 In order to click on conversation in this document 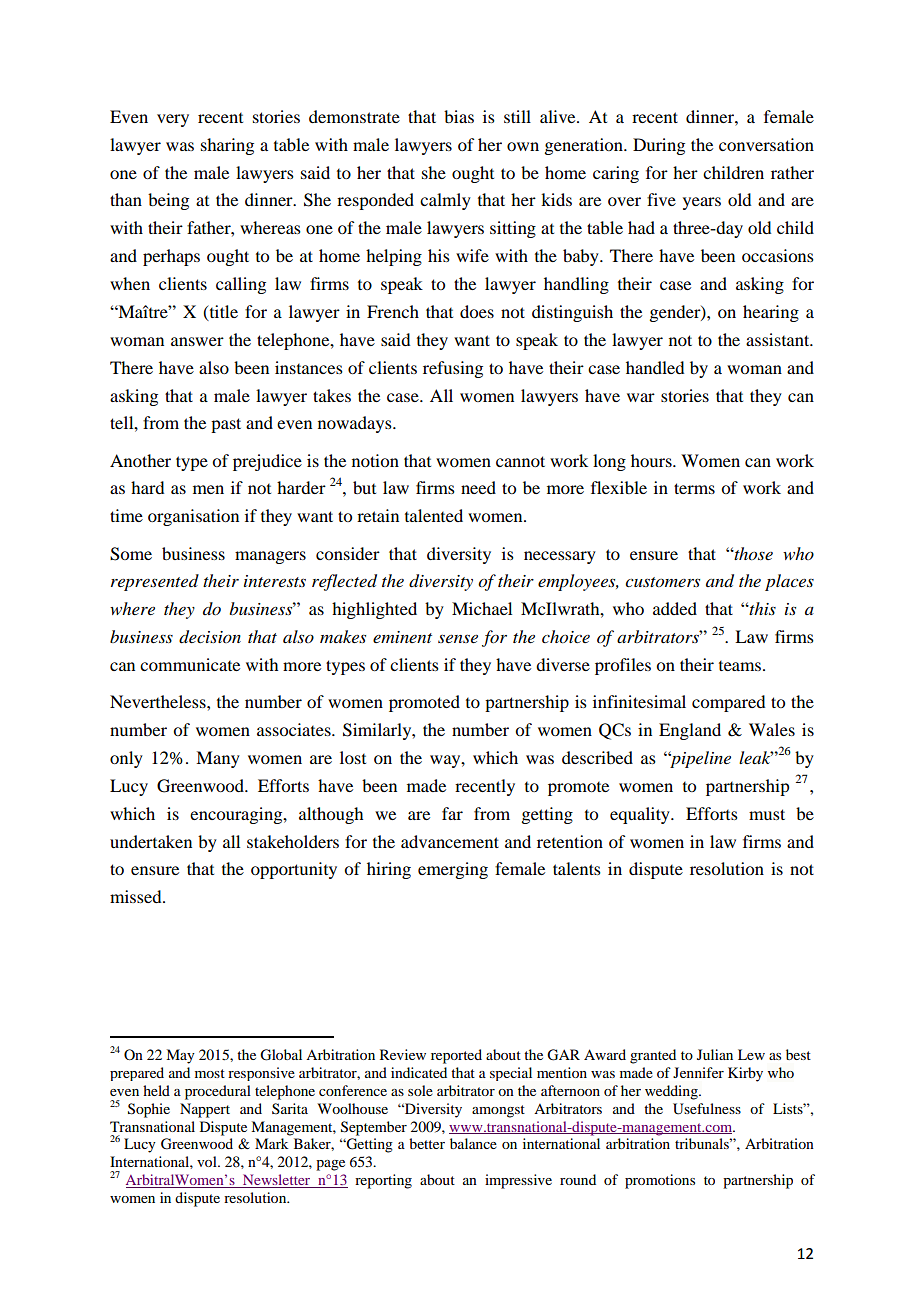, I will do `click(766, 144)`.
